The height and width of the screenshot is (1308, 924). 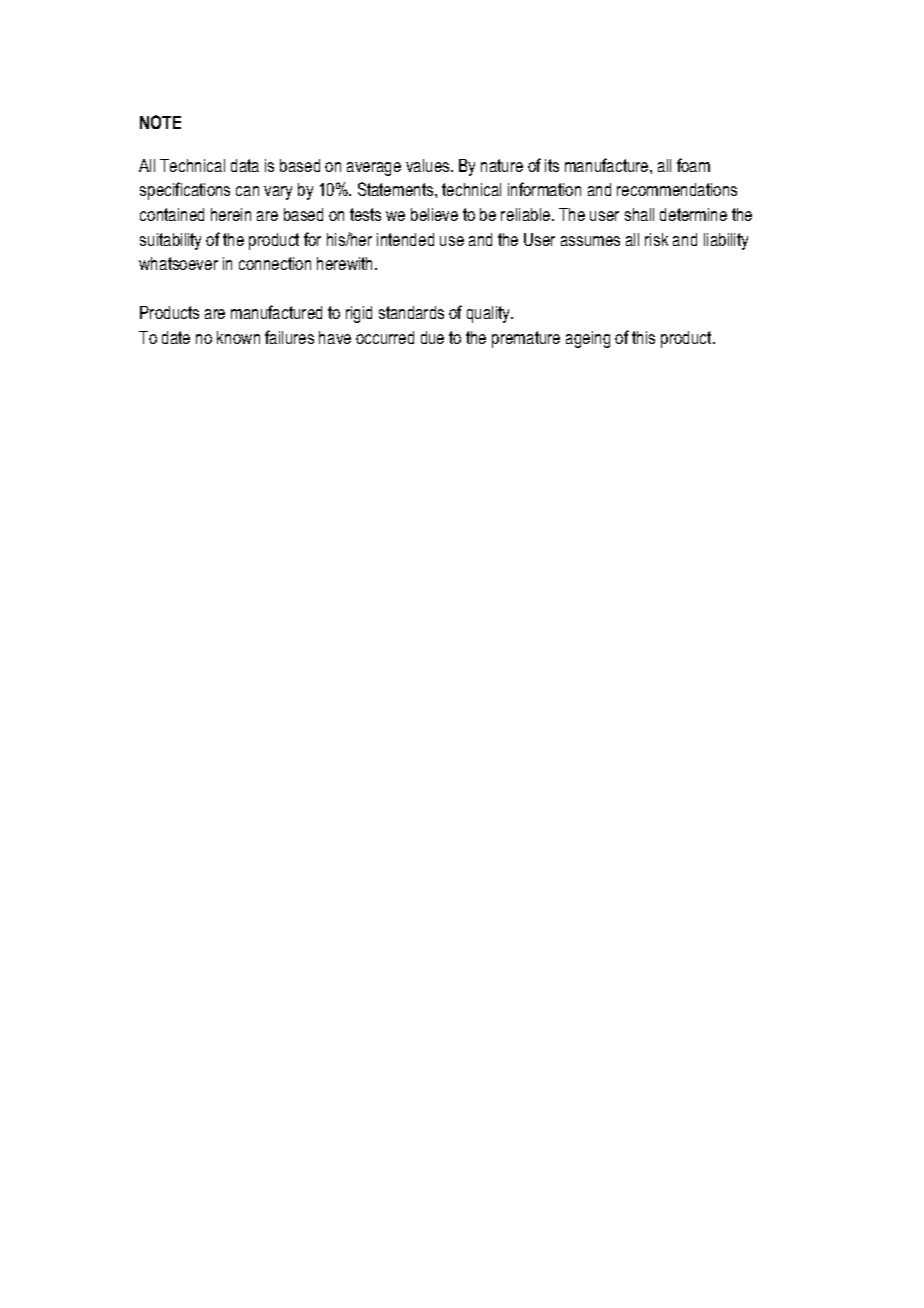 What do you see at coordinates (677, 189) in the screenshot?
I see `recommendations` at bounding box center [677, 189].
